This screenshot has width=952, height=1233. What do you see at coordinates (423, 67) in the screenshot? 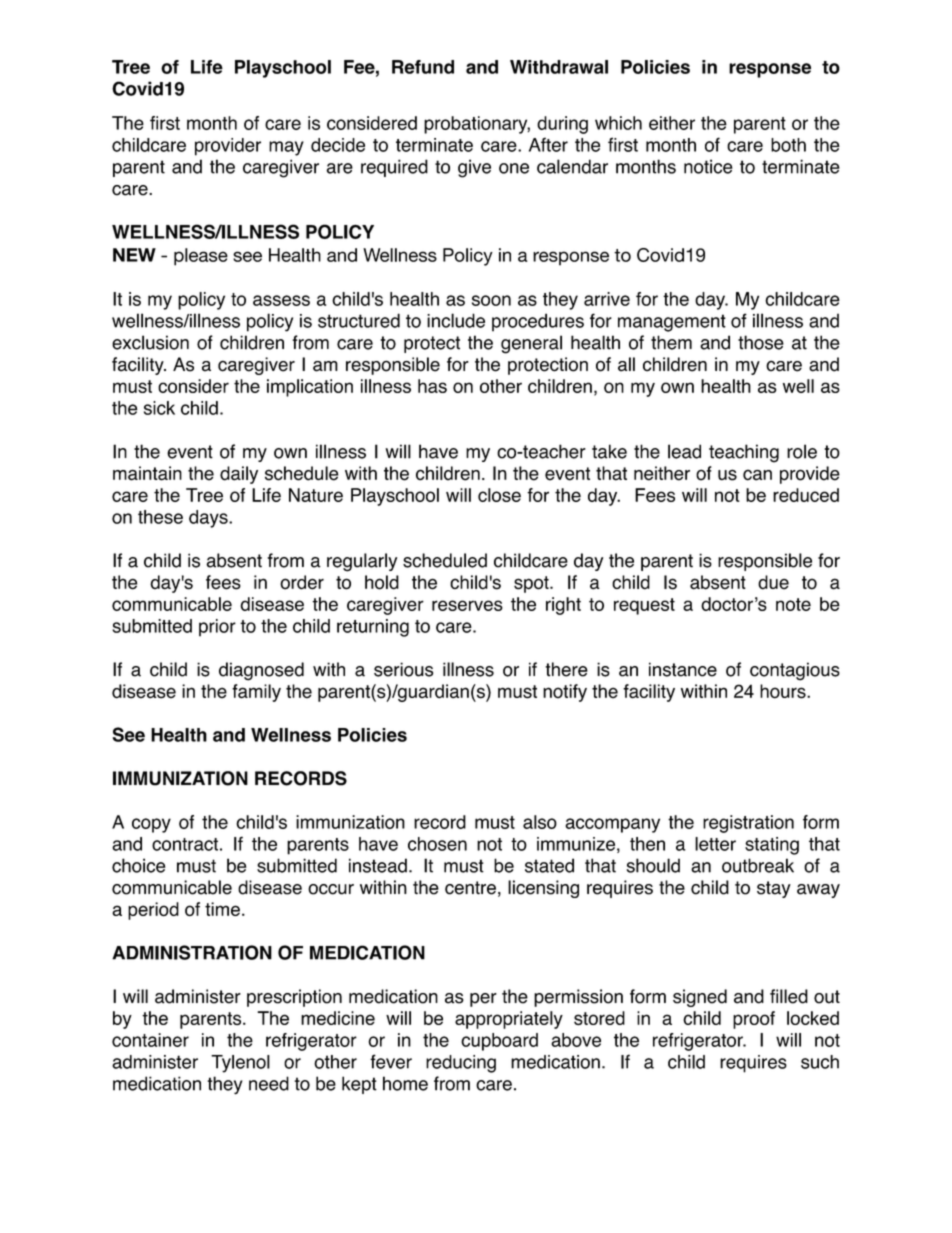
I see `Refund` at bounding box center [423, 67].
